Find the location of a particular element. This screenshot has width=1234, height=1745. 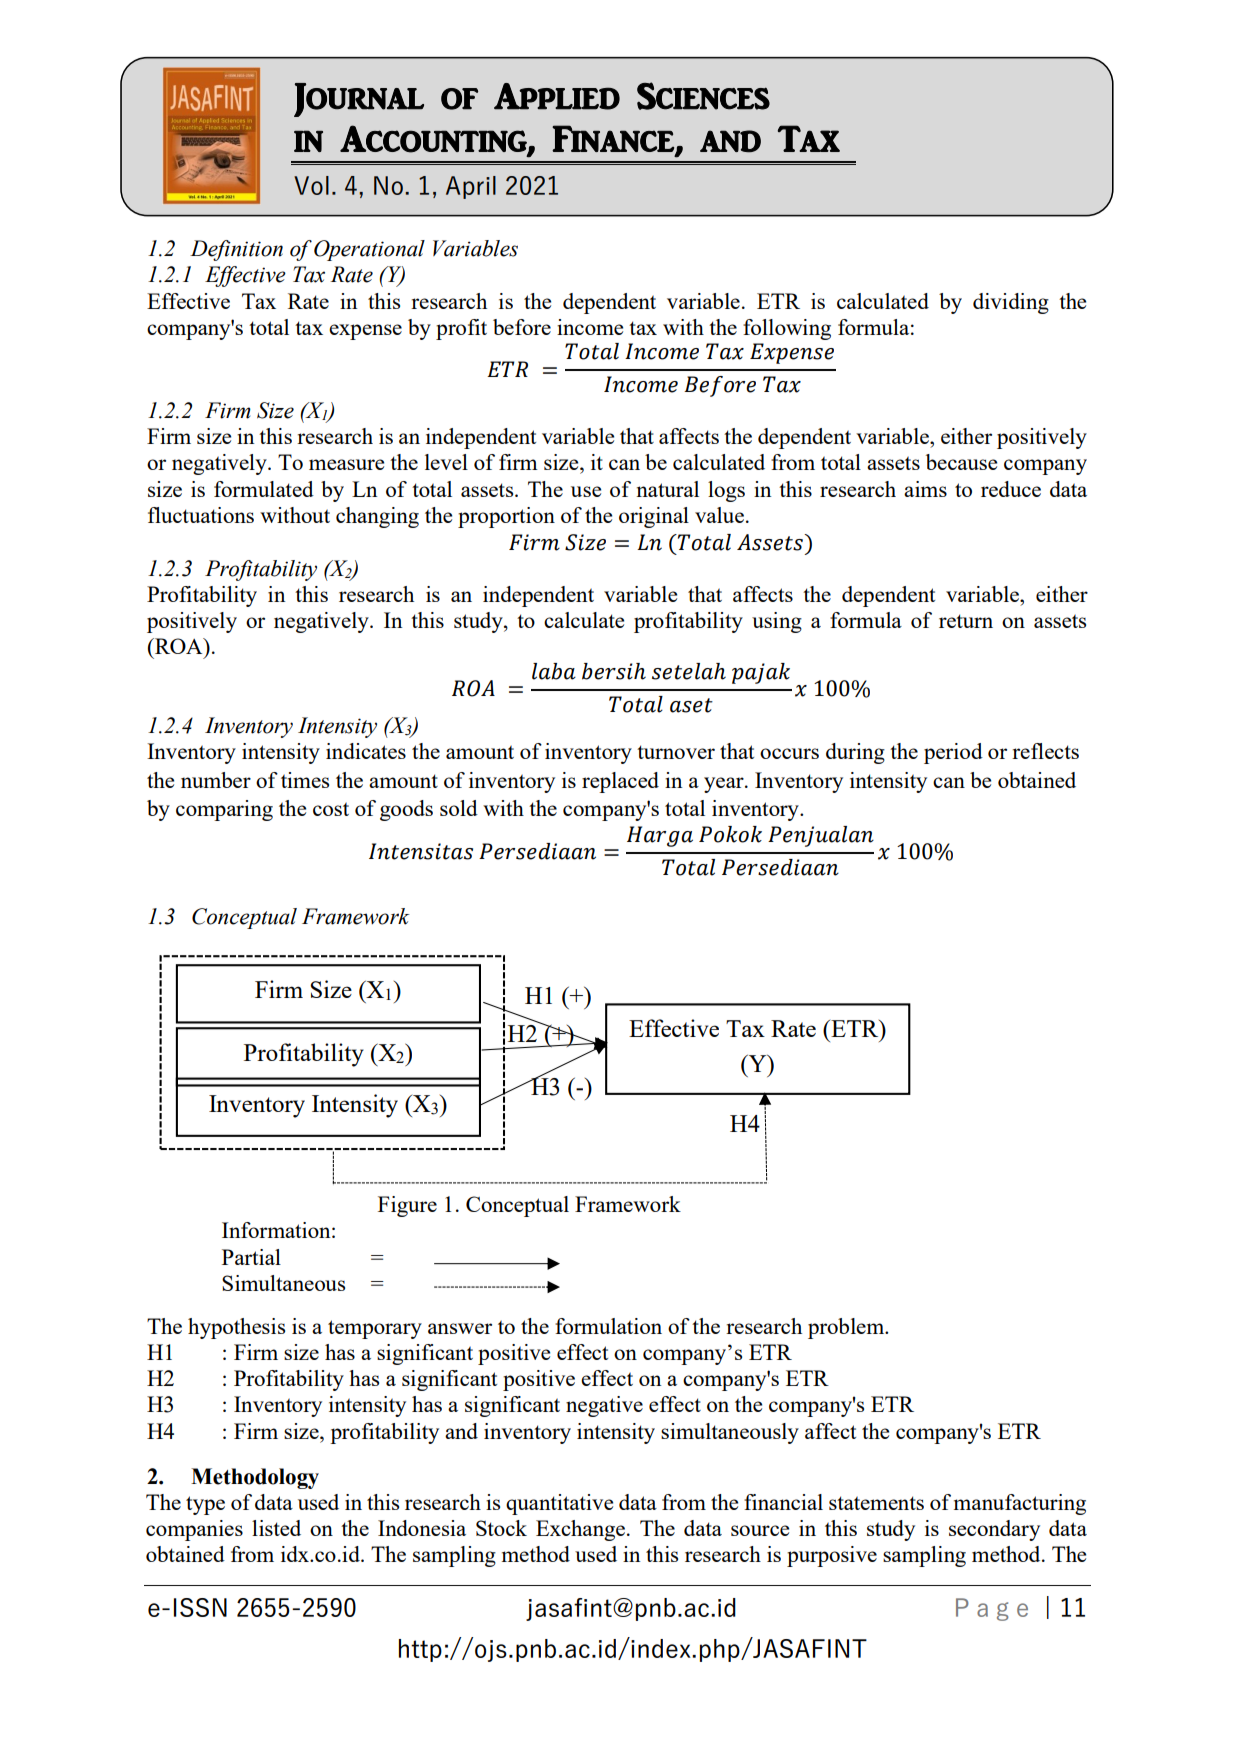

because is located at coordinates (961, 462).
